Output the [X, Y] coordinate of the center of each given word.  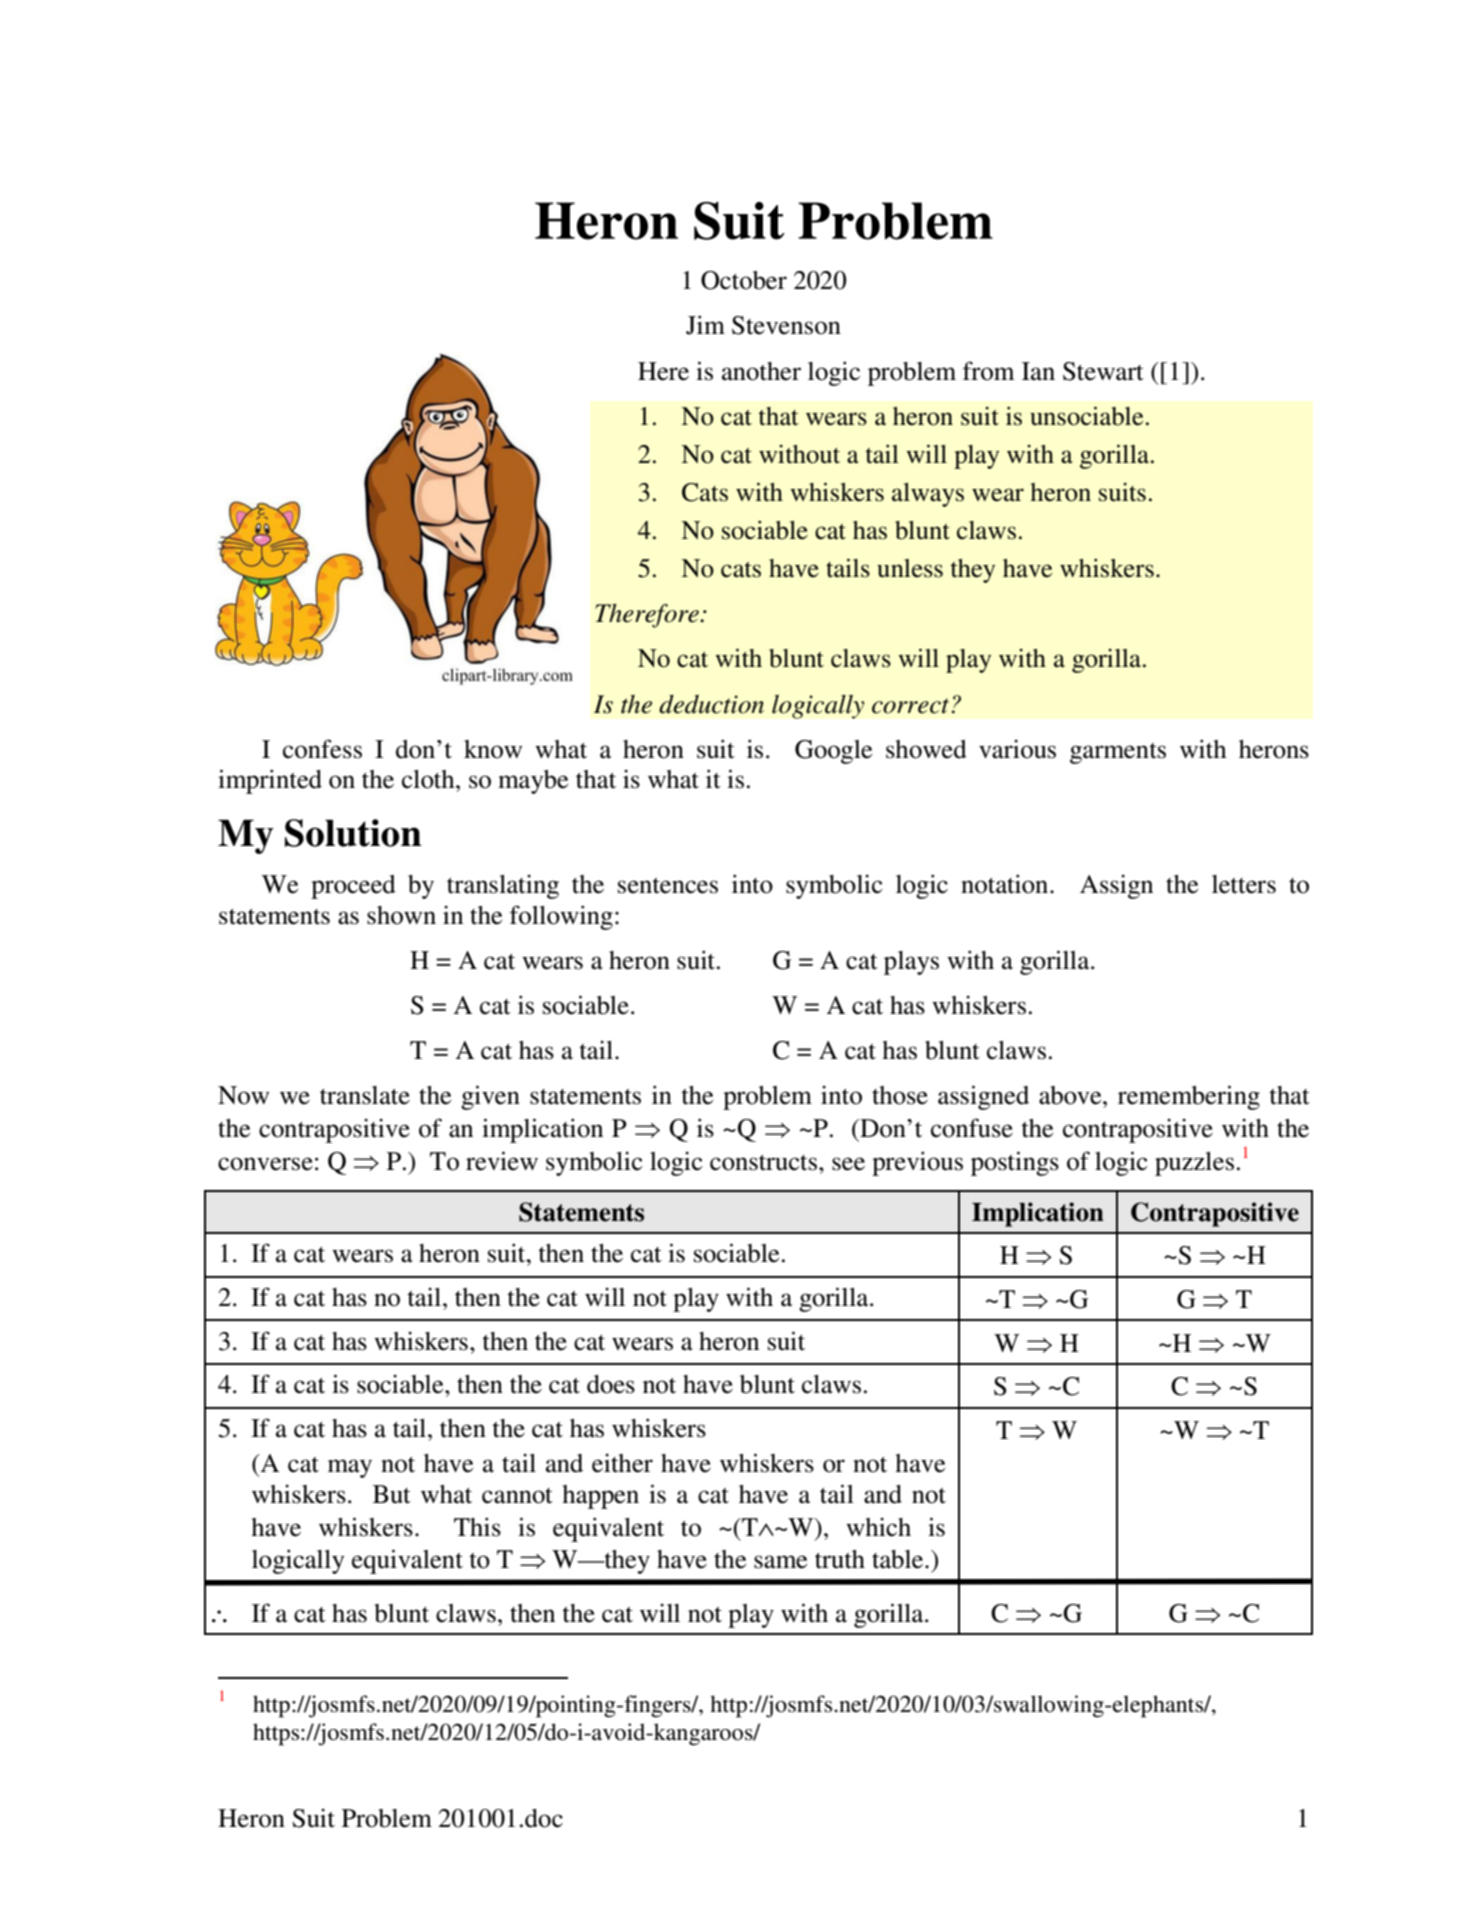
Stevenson [786, 325]
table [899, 1559]
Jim [705, 325]
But [392, 1494]
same [780, 1562]
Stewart [1103, 371]
